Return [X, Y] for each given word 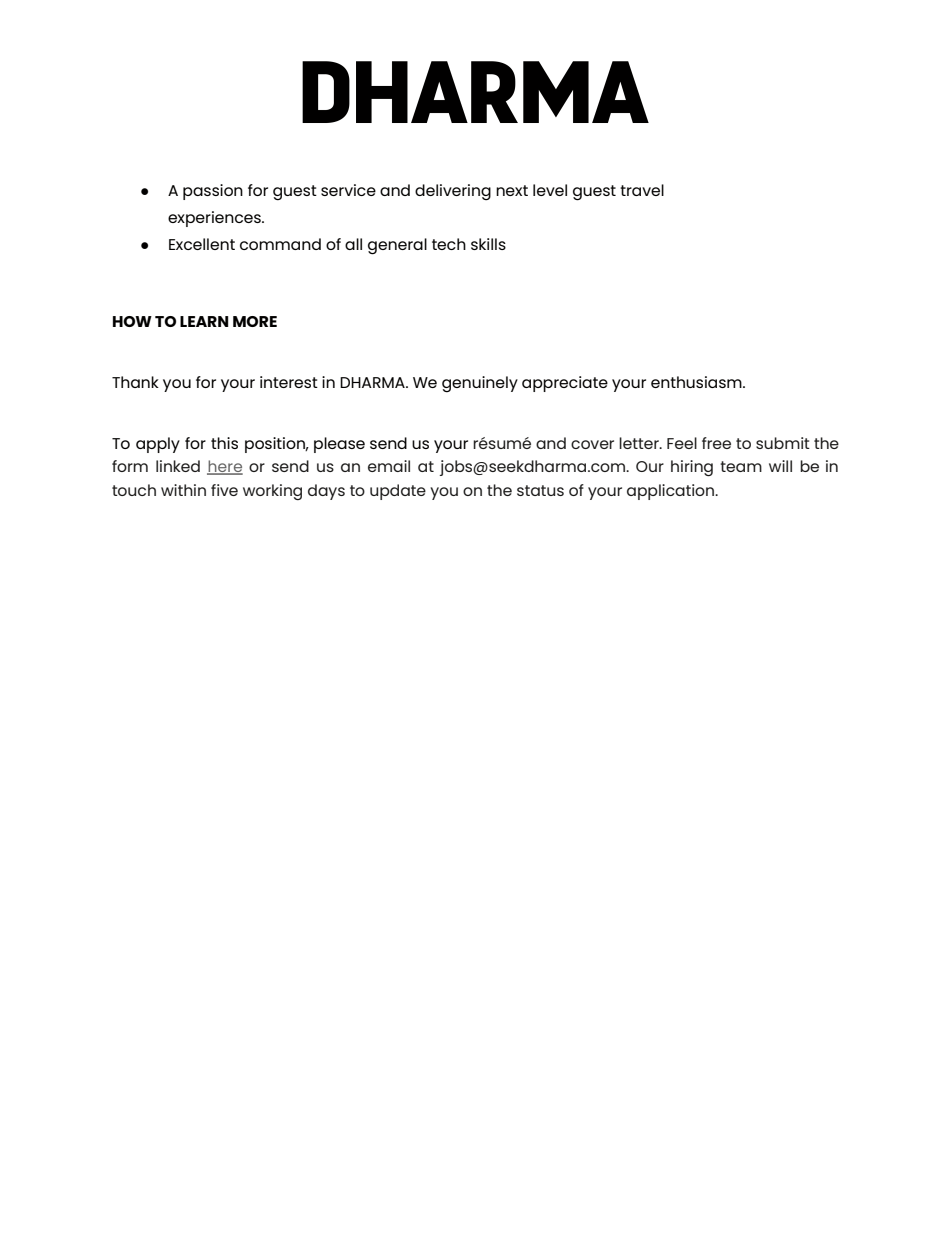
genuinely [480, 384]
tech [449, 244]
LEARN [204, 321]
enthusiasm [697, 382]
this [224, 443]
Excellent [202, 244]
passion [213, 192]
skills [488, 244]
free [716, 443]
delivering [453, 192]
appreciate [565, 384]
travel [642, 190]
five [224, 490]
